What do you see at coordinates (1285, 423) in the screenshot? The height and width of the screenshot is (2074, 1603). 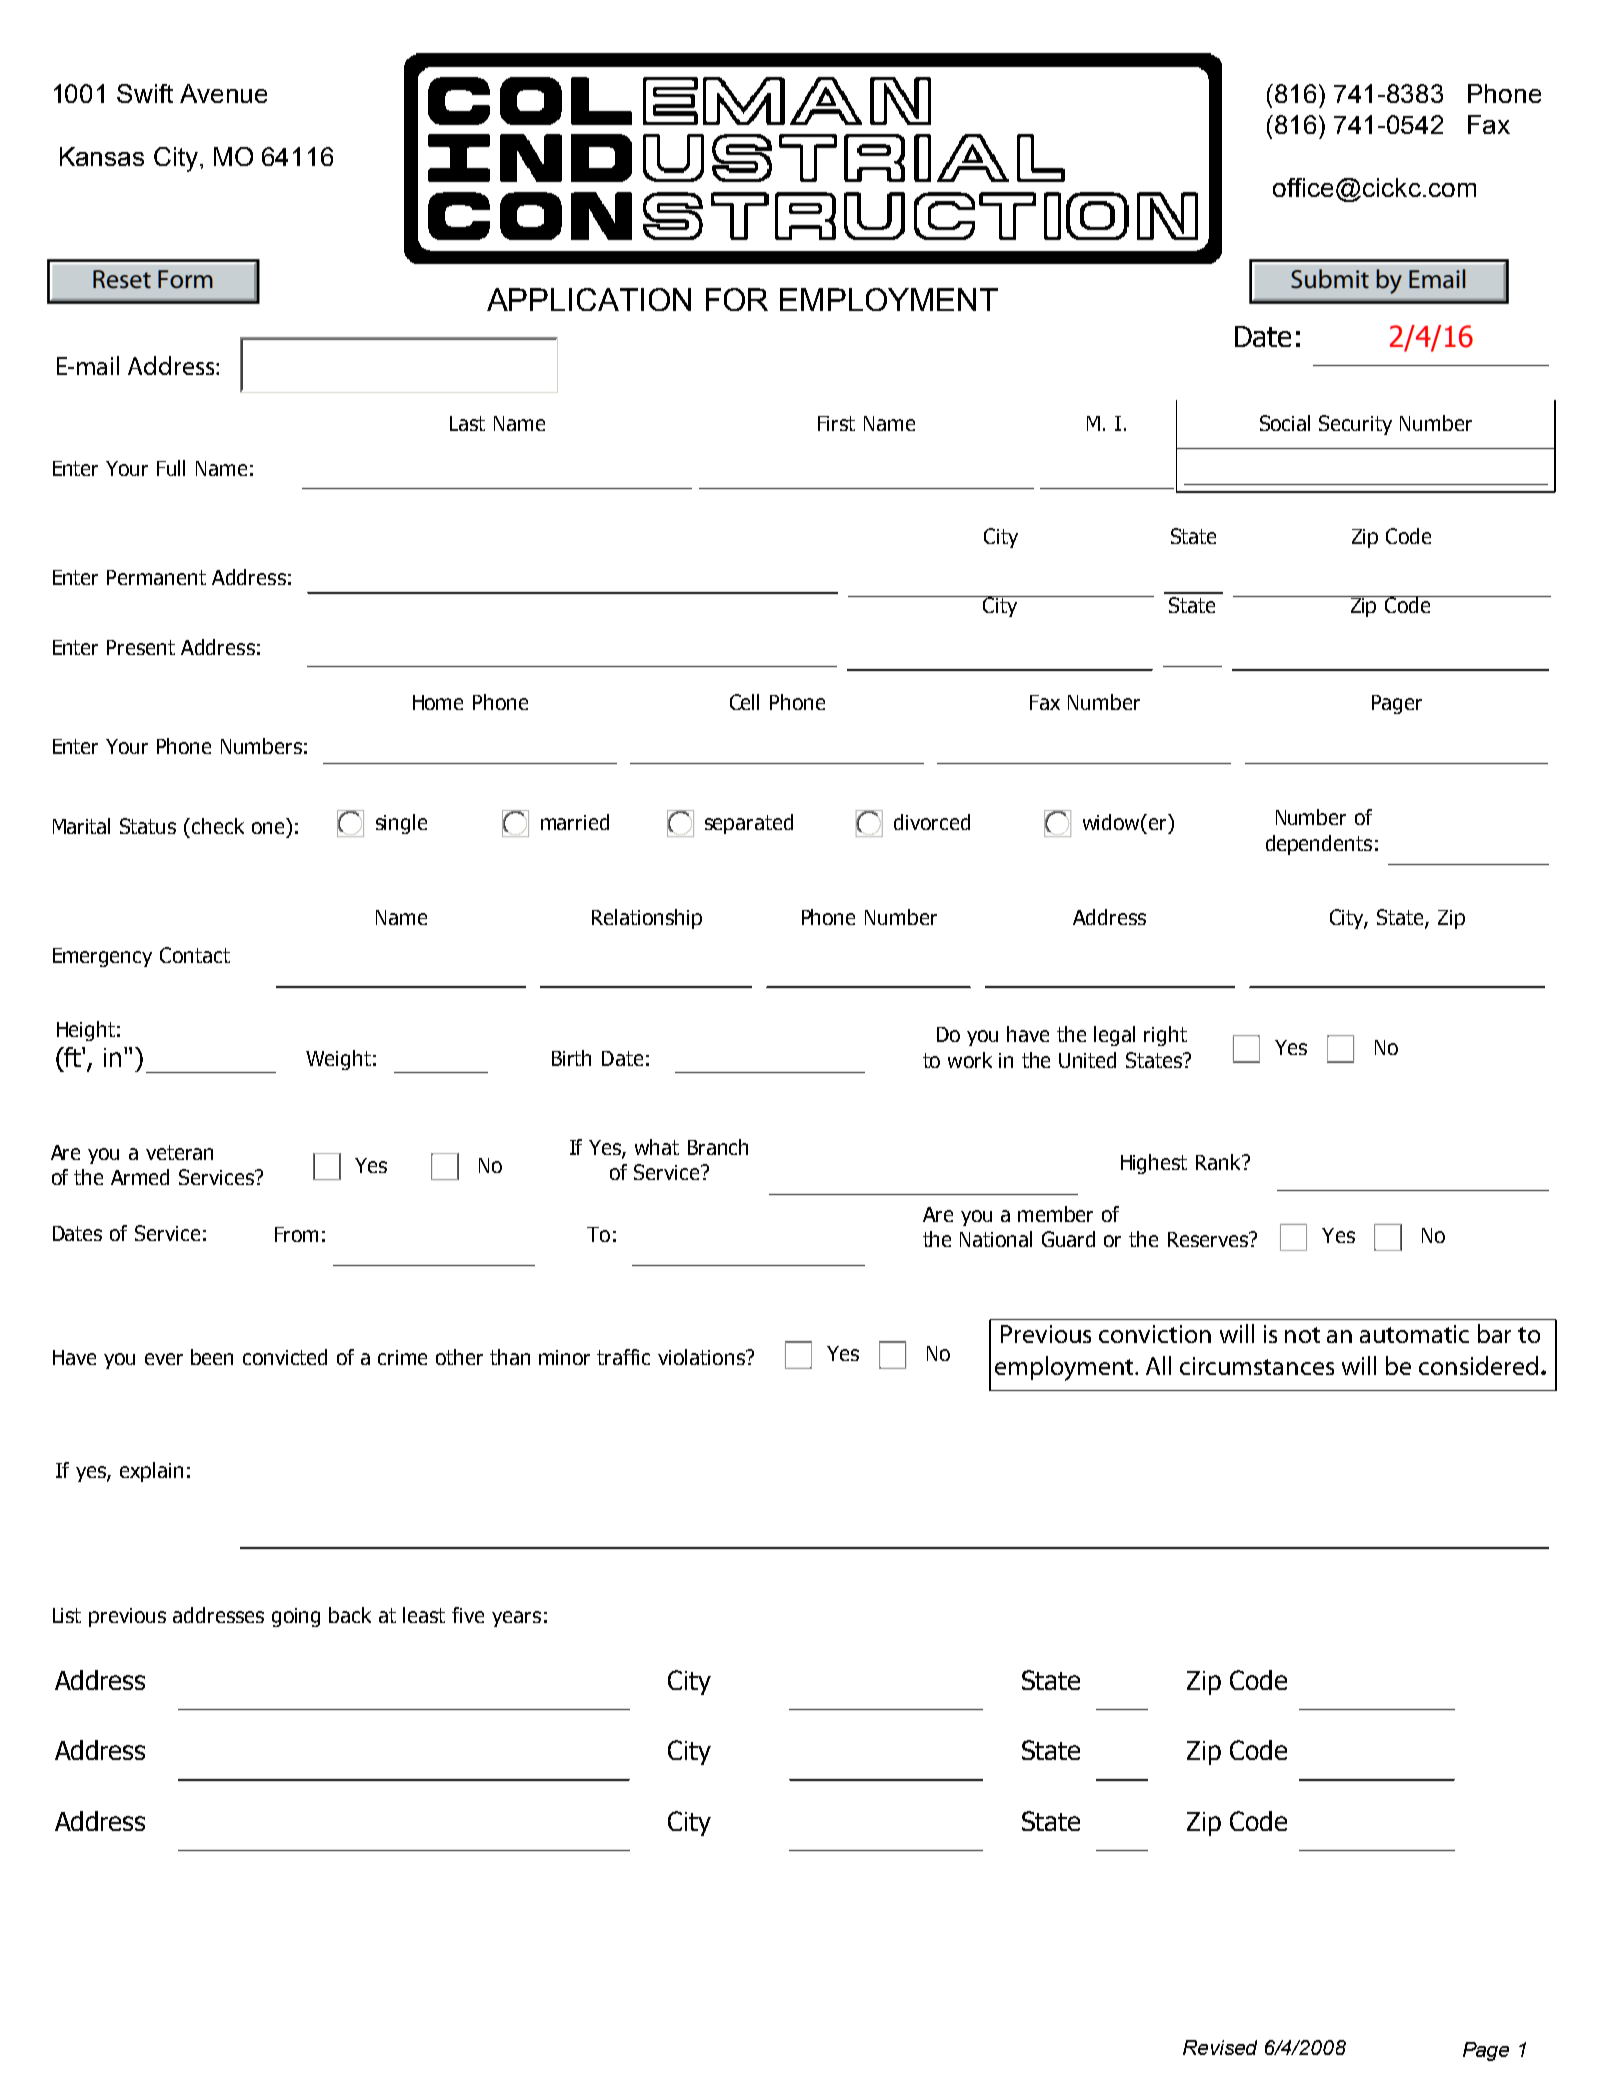 I see `Social` at bounding box center [1285, 423].
